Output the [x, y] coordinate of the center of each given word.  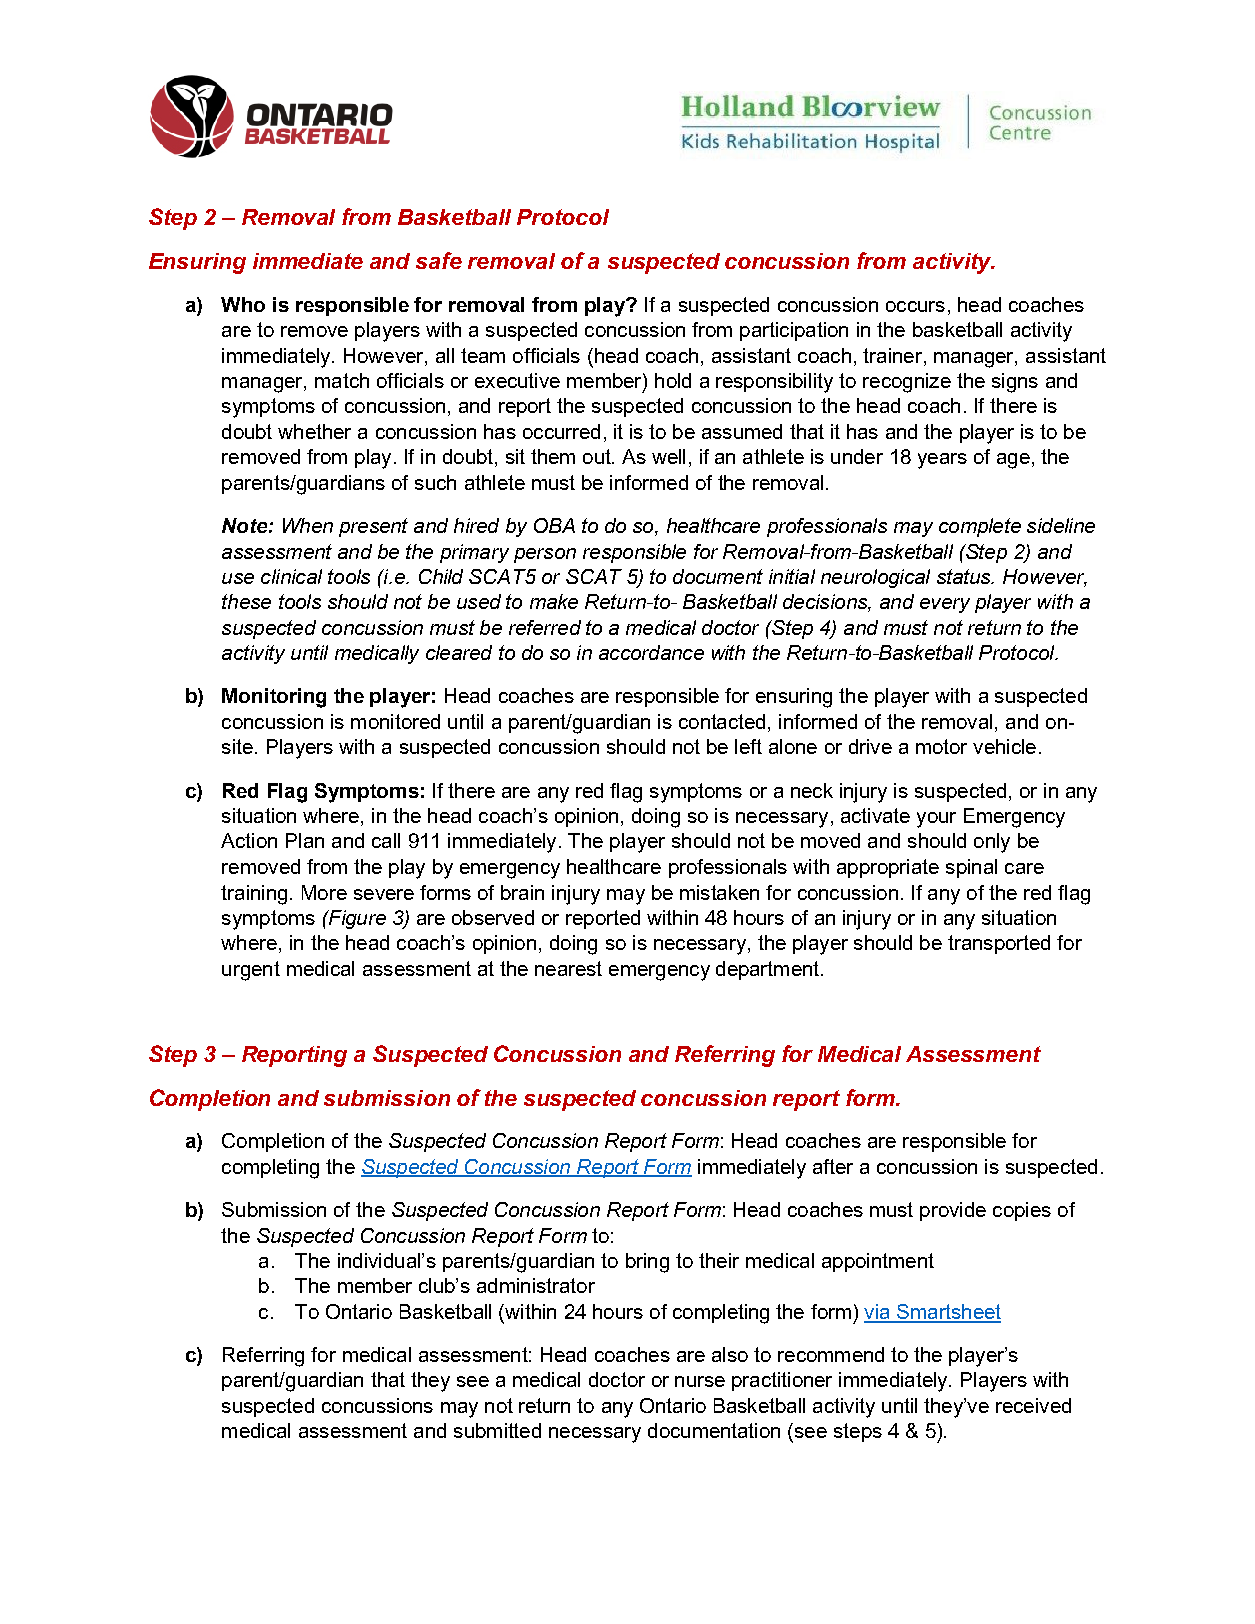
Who [243, 304]
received [1033, 1405]
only [992, 843]
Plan [305, 840]
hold [673, 380]
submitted [497, 1430]
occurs [915, 306]
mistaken [719, 892]
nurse [700, 1381]
